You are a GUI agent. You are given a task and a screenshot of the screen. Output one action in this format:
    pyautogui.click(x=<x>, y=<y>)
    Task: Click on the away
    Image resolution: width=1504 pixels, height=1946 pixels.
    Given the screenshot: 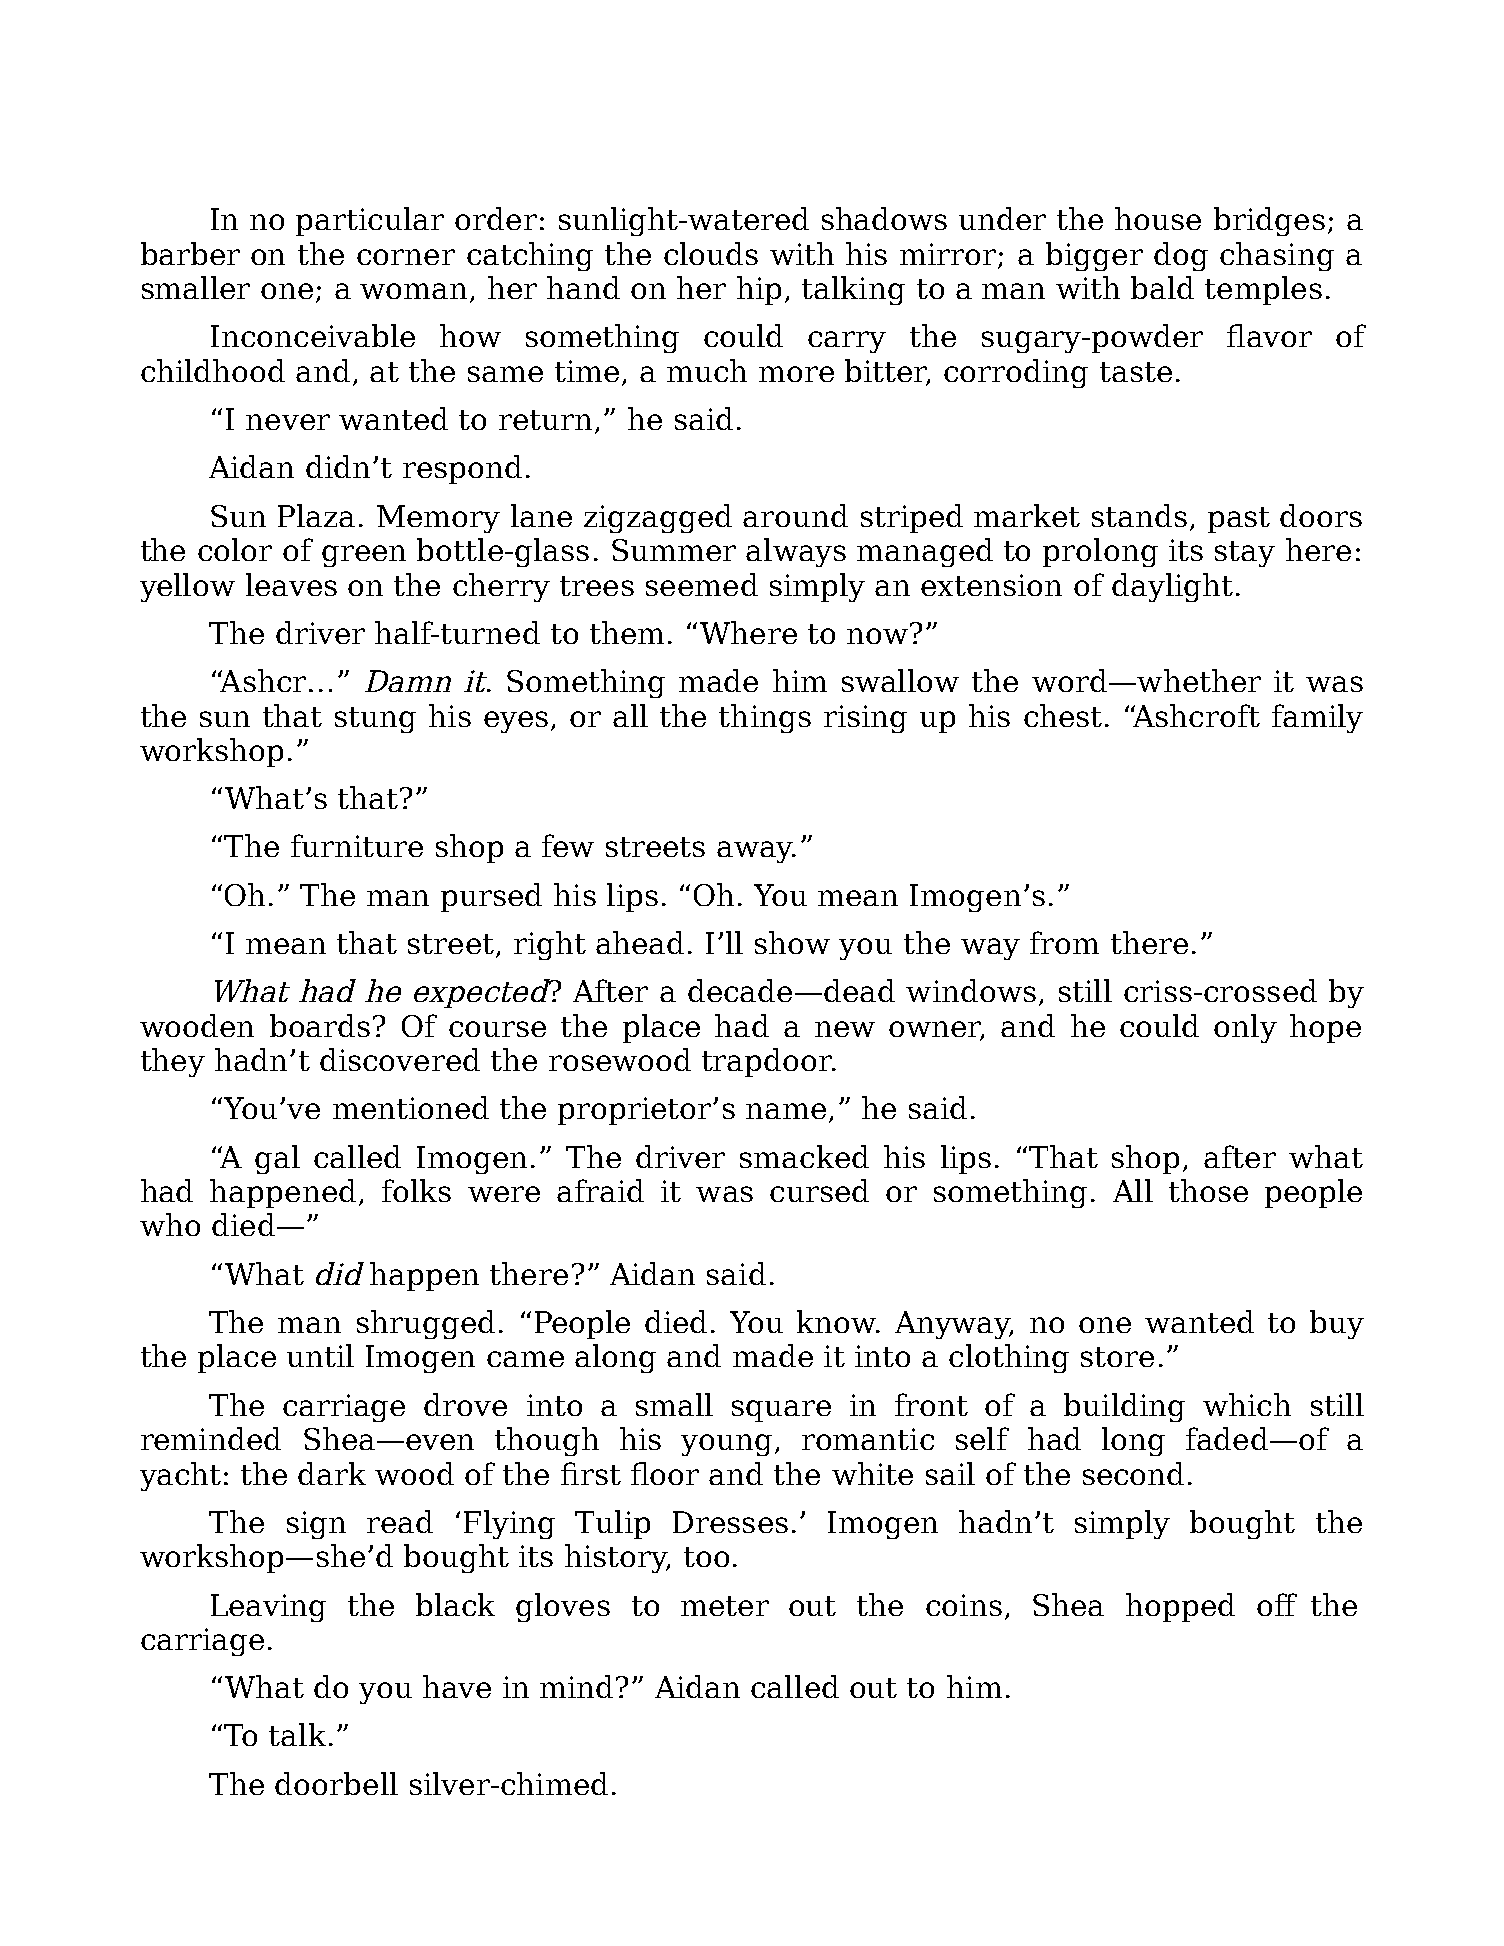 What is the action you would take?
    pyautogui.click(x=756, y=852)
